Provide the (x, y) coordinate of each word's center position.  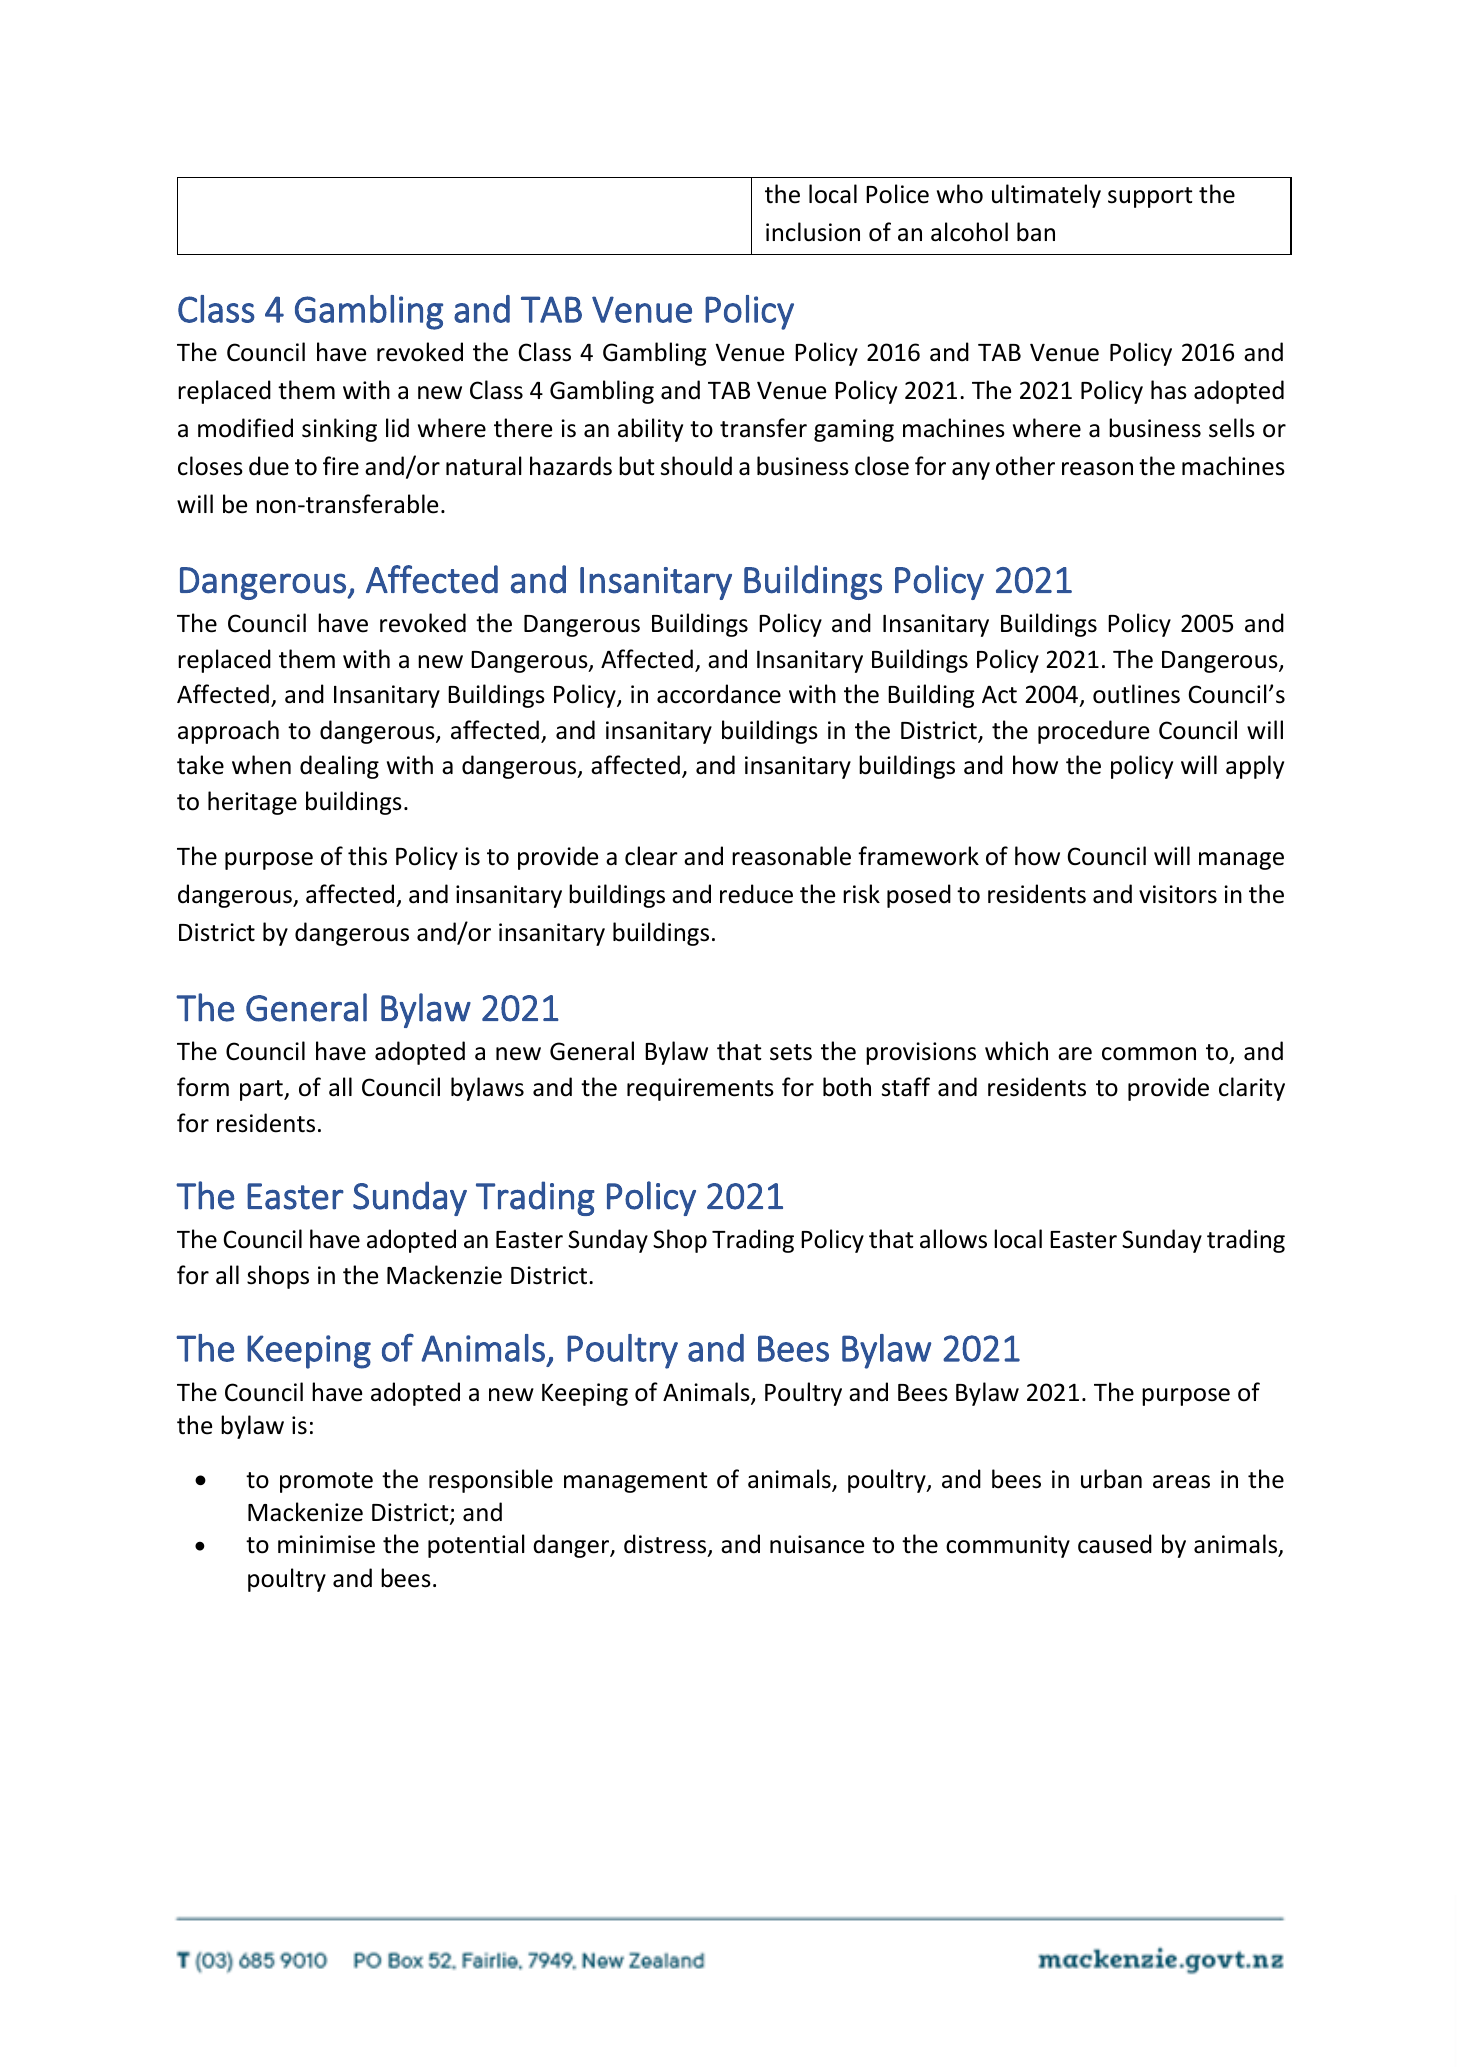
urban (1111, 1479)
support (1150, 197)
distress (666, 1545)
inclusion (813, 232)
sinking (339, 430)
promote (326, 1482)
